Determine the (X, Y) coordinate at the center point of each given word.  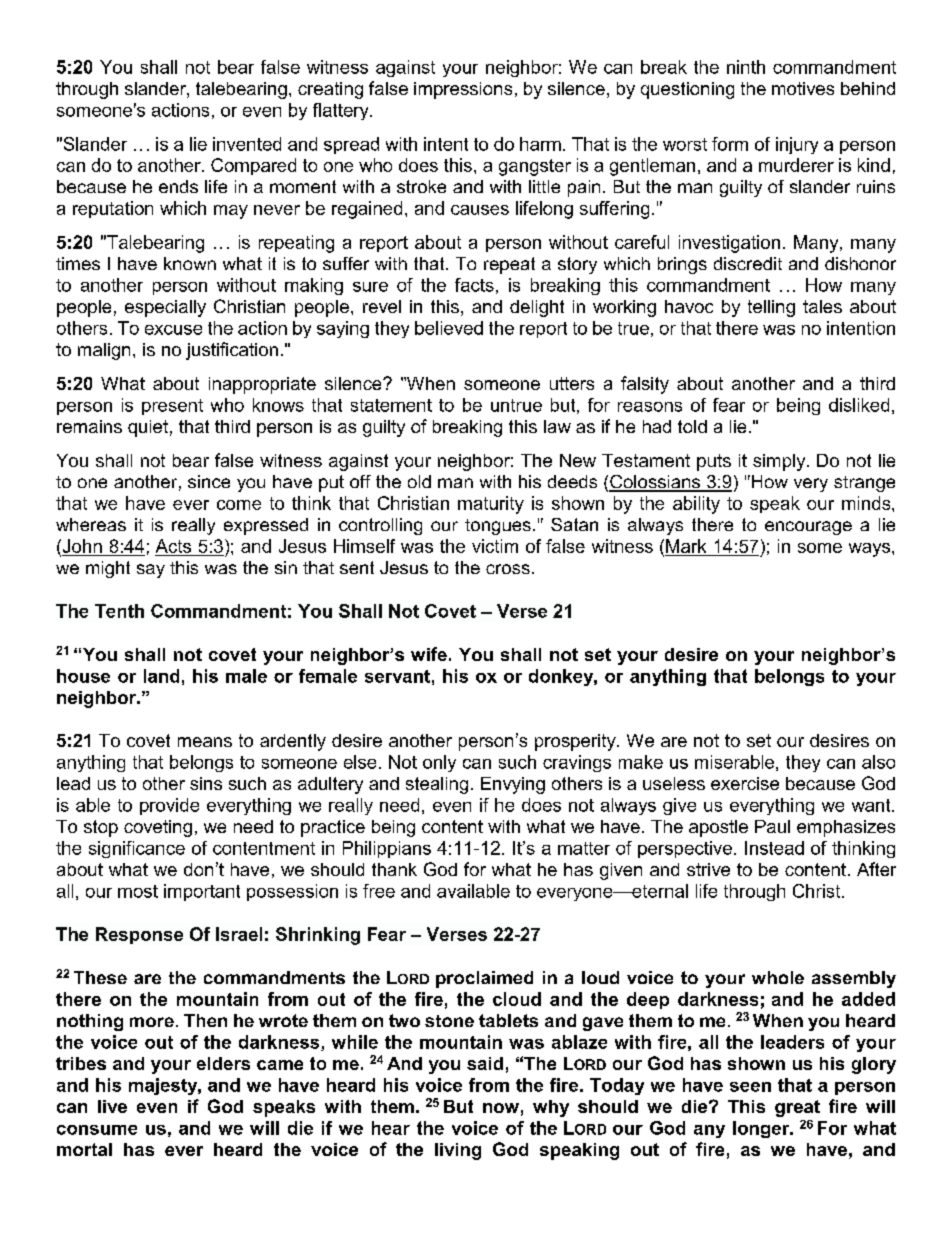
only (439, 763)
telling (771, 308)
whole (778, 977)
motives (803, 88)
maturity (491, 505)
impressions (463, 90)
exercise (745, 783)
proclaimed (484, 979)
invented (247, 144)
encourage (808, 528)
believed (449, 328)
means (205, 742)
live (112, 1106)
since (209, 481)
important (202, 892)
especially (165, 308)
